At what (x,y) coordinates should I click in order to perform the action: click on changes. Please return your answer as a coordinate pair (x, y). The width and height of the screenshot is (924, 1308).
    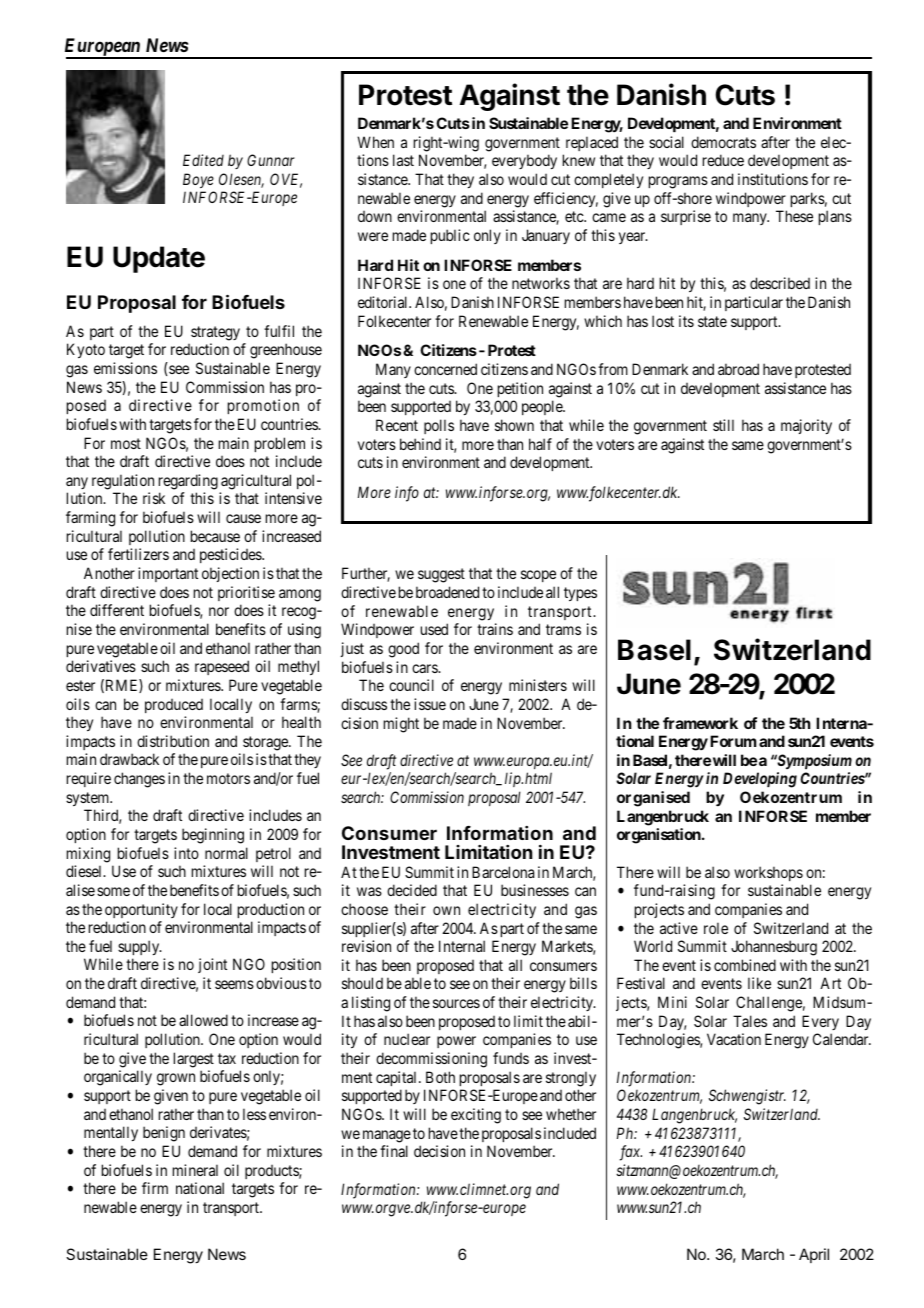
    Looking at the image, I should click on (139, 780).
